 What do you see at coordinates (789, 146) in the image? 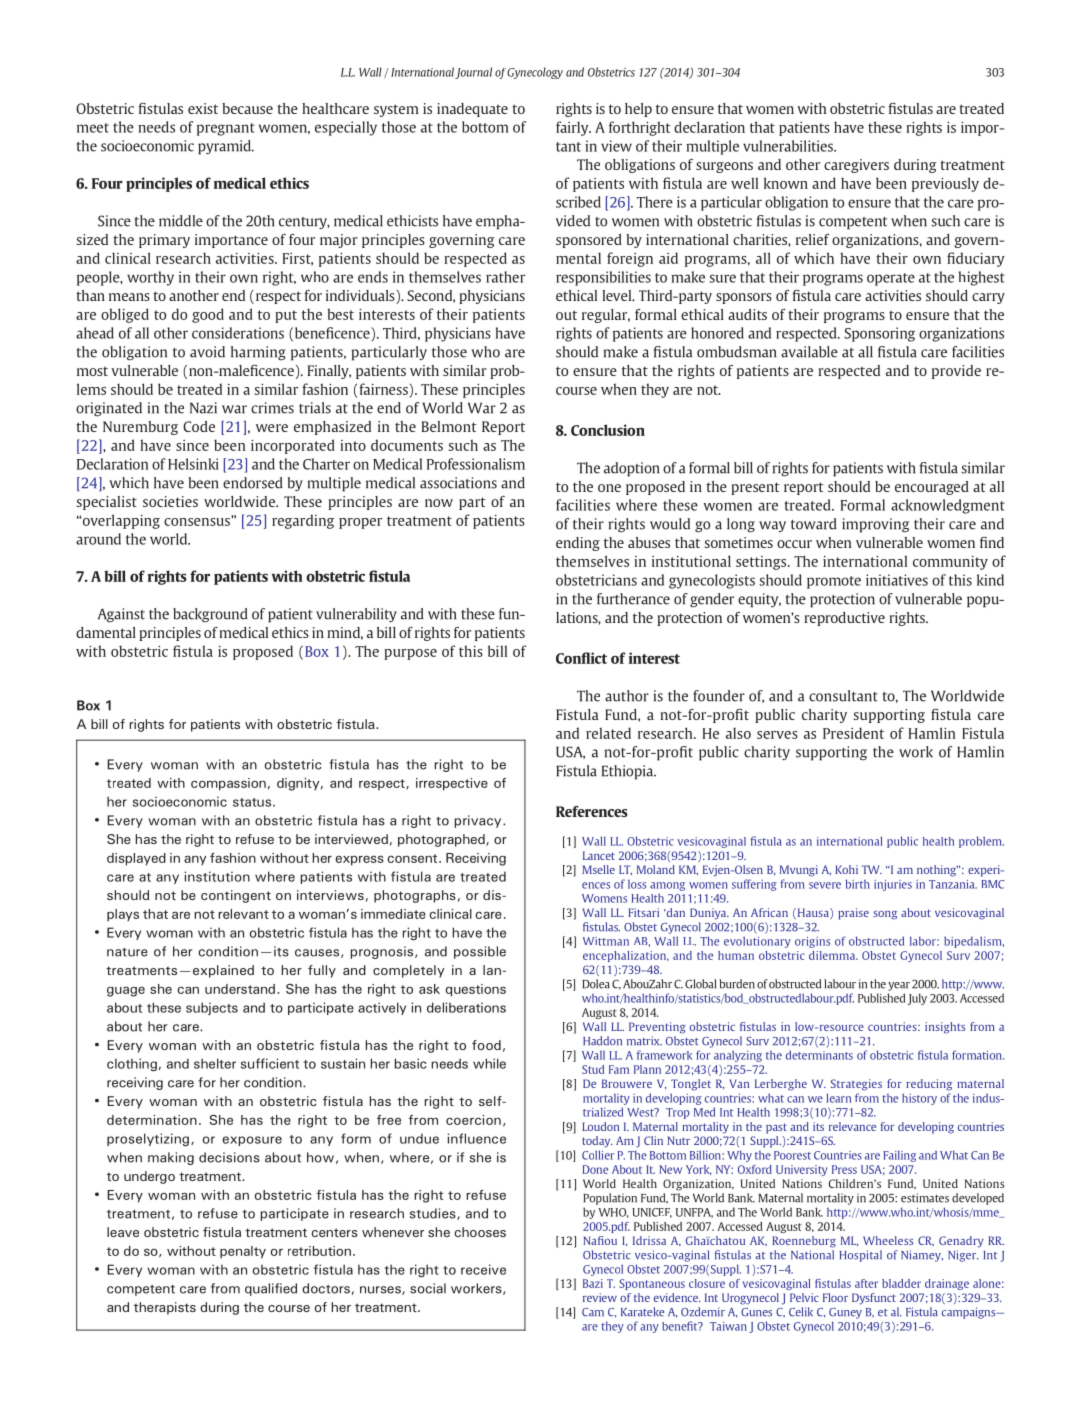
I see `vulnerabilities` at bounding box center [789, 146].
